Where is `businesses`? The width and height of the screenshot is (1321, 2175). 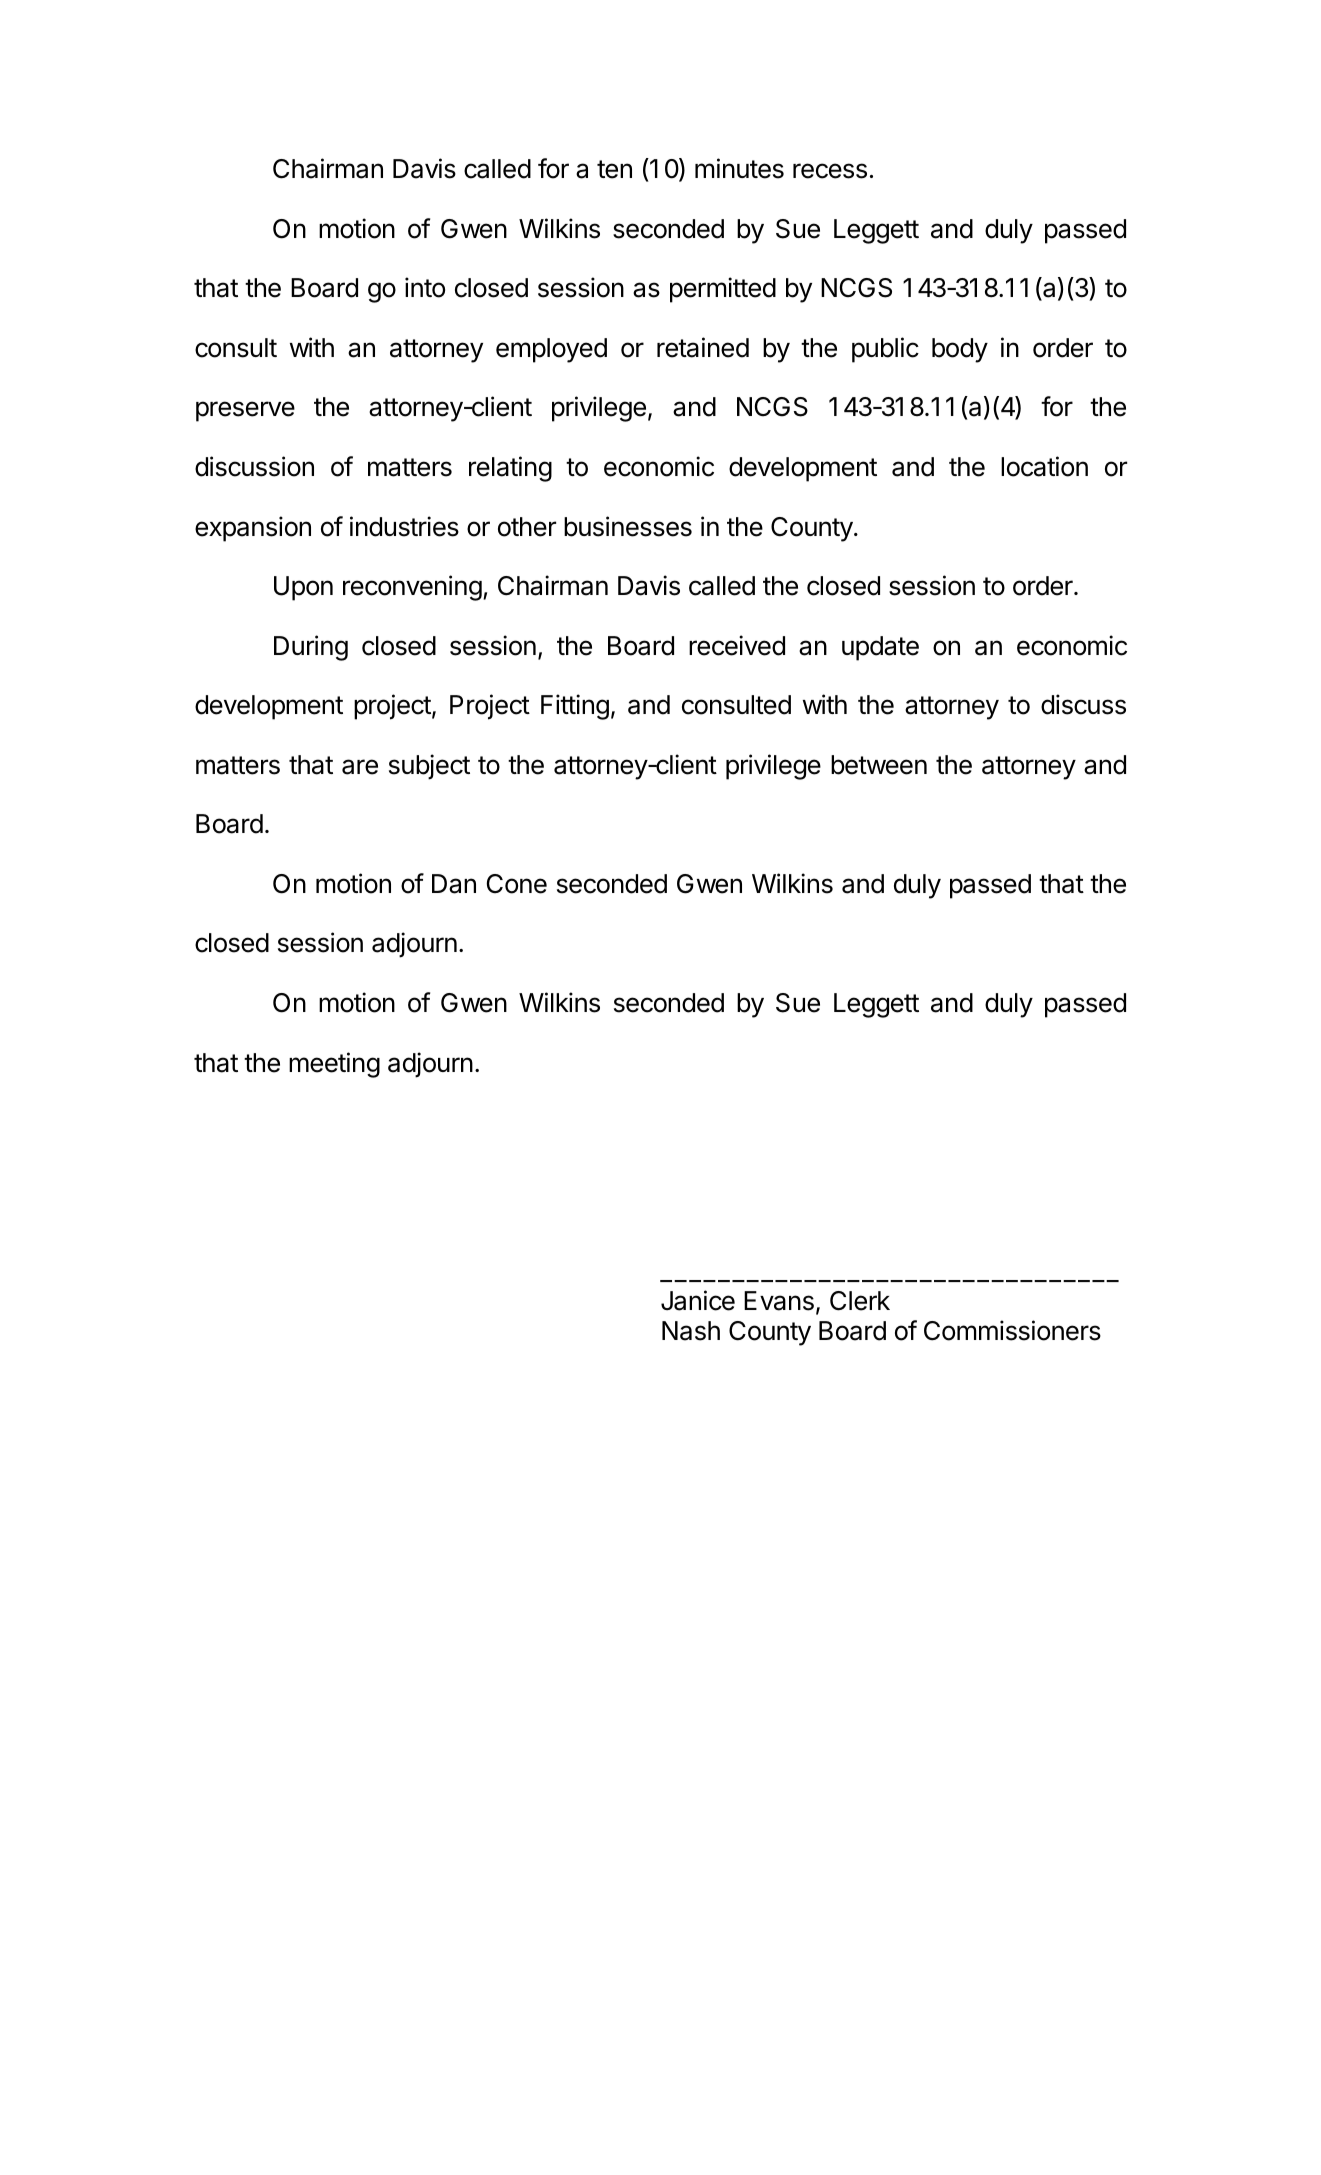
businesses is located at coordinates (628, 526).
